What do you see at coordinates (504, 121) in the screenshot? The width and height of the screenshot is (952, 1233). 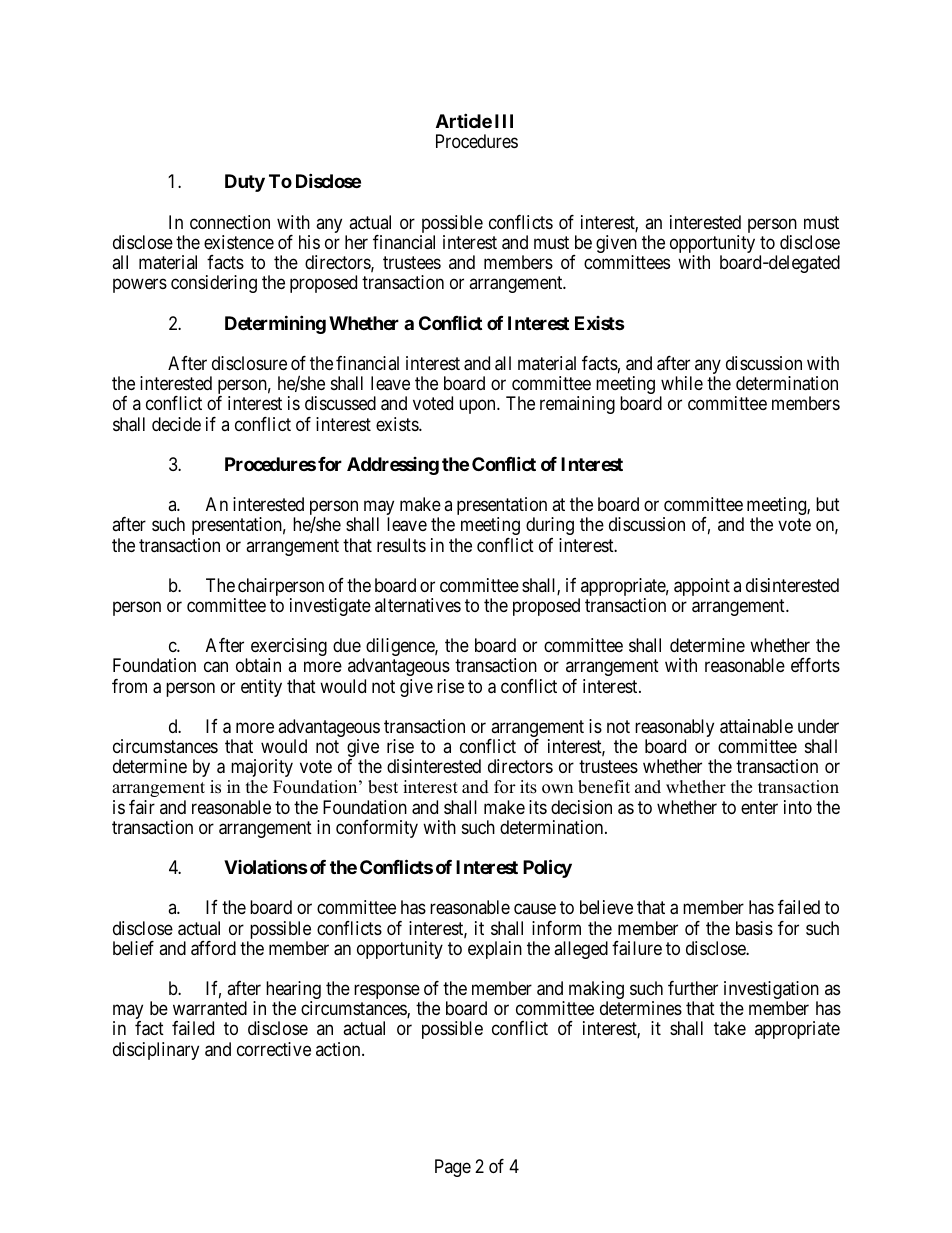 I see `III` at bounding box center [504, 121].
